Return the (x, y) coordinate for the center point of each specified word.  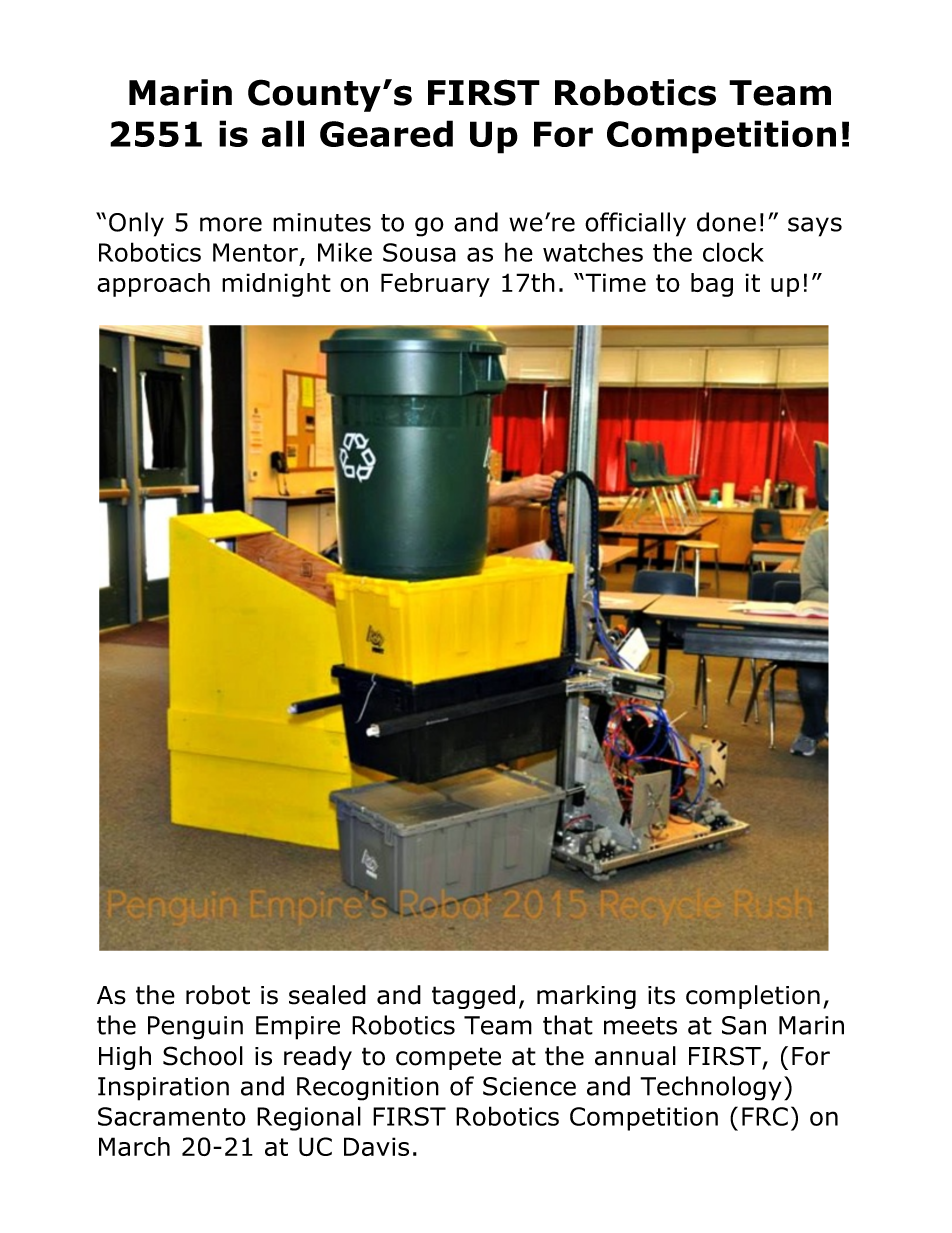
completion (753, 997)
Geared (386, 133)
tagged (473, 997)
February (435, 285)
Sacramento (172, 1116)
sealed (327, 995)
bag (712, 285)
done (726, 222)
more (231, 224)
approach (153, 285)
